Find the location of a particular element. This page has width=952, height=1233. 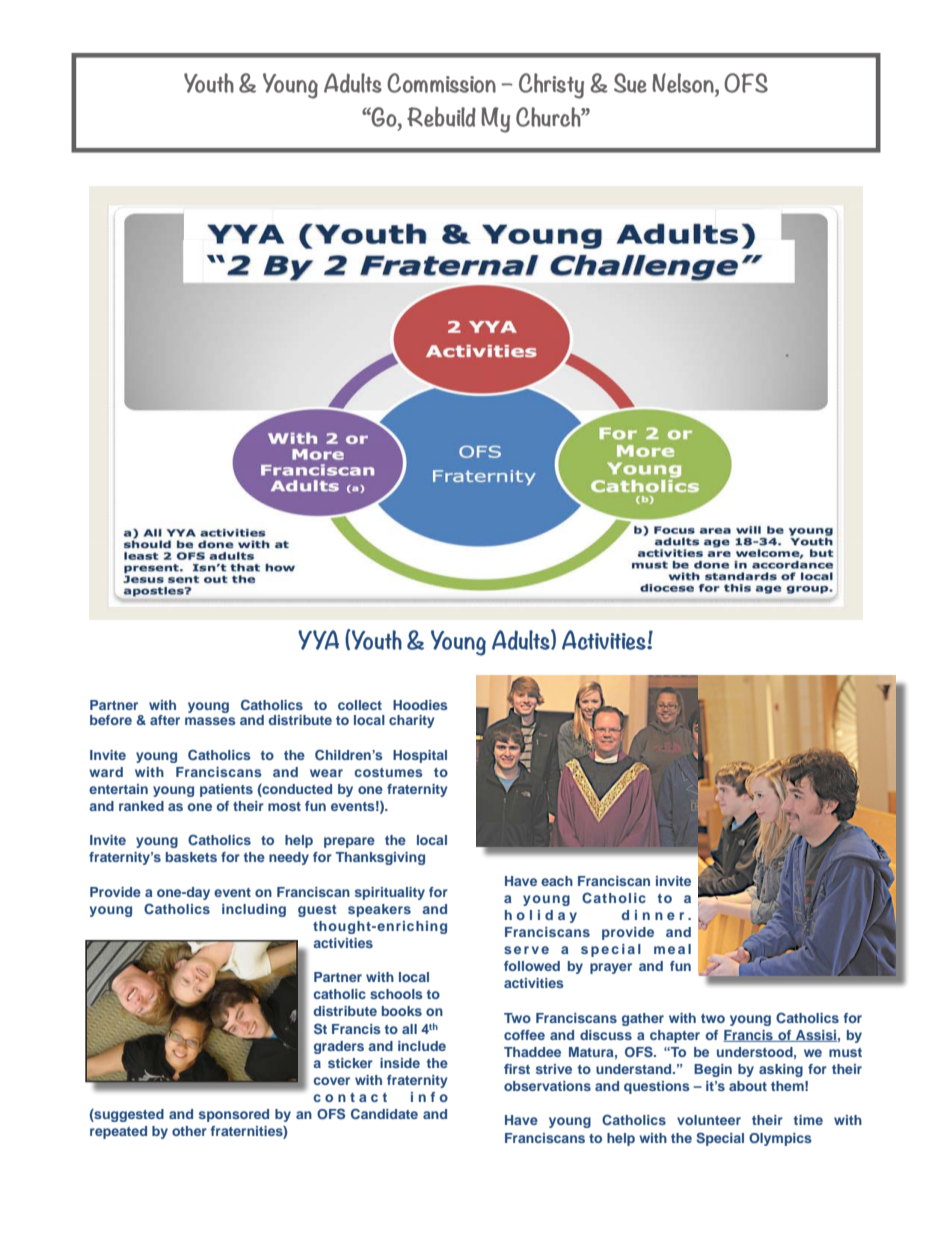

Hoodies is located at coordinates (420, 705).
